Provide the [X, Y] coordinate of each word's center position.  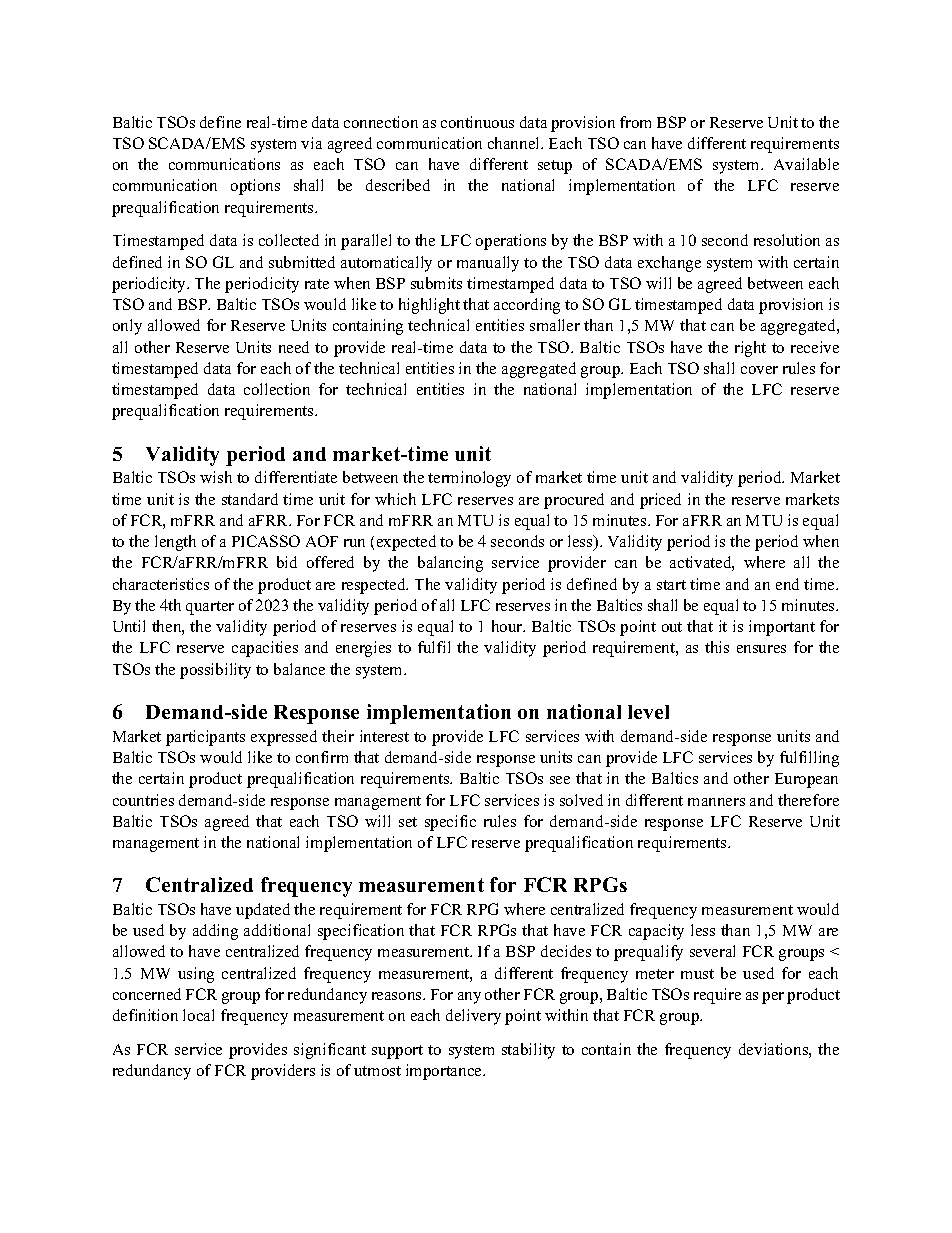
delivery [473, 1017]
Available [806, 164]
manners [716, 802]
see [560, 780]
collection [277, 389]
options [255, 187]
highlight [429, 306]
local [198, 1015]
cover [759, 370]
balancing [450, 564]
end [787, 584]
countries [143, 800]
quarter [210, 608]
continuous [477, 122]
